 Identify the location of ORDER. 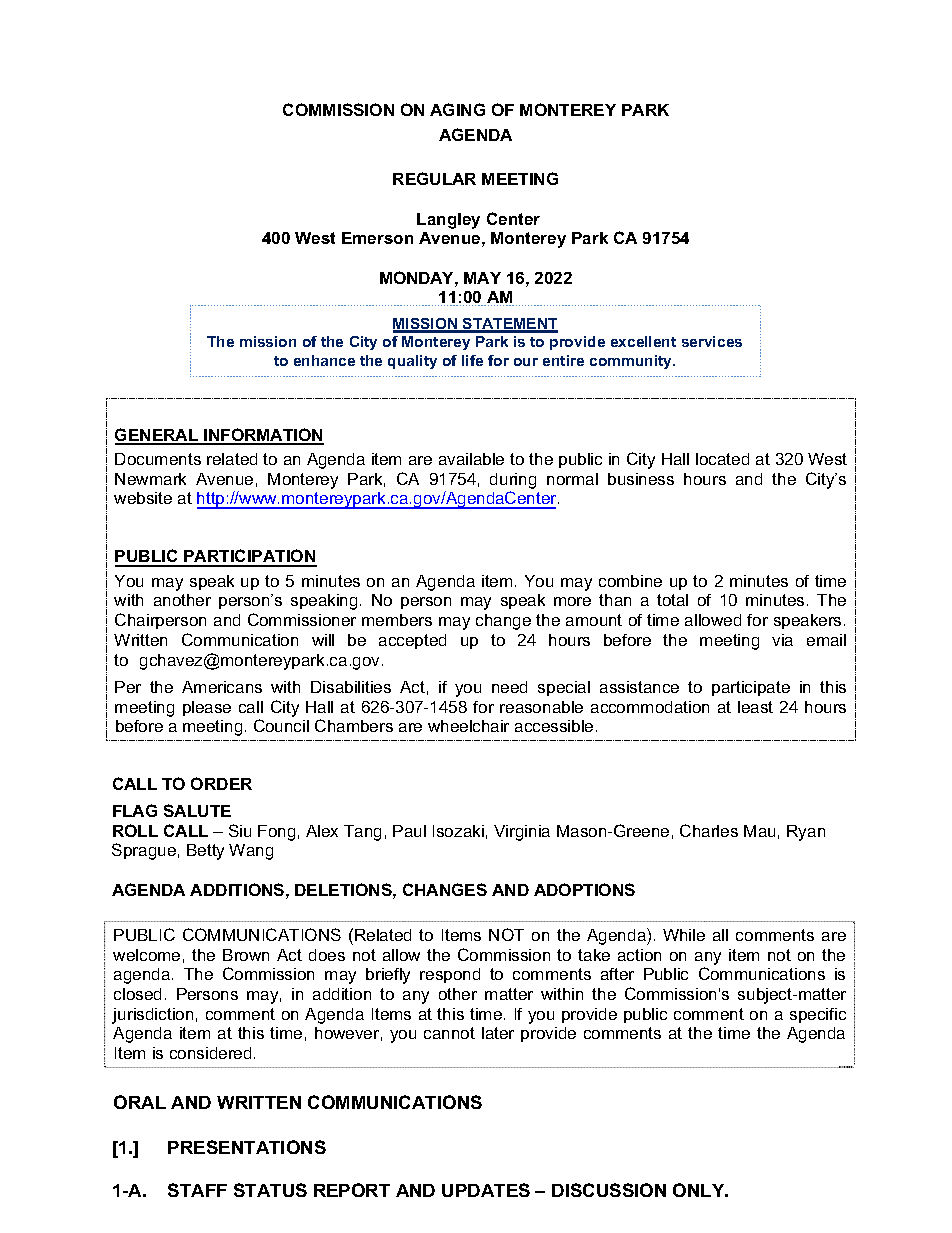
(221, 783).
